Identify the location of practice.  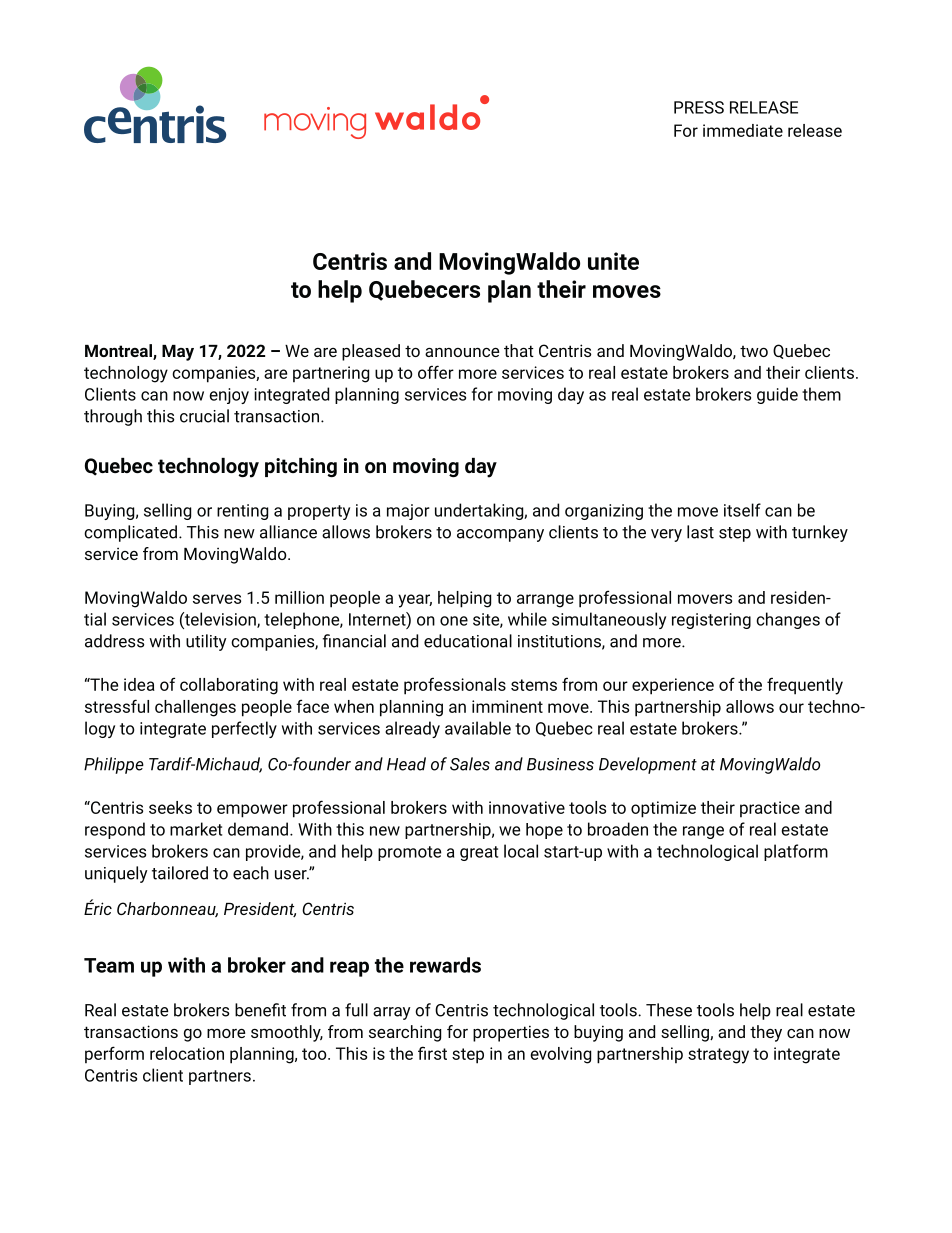
(770, 809).
